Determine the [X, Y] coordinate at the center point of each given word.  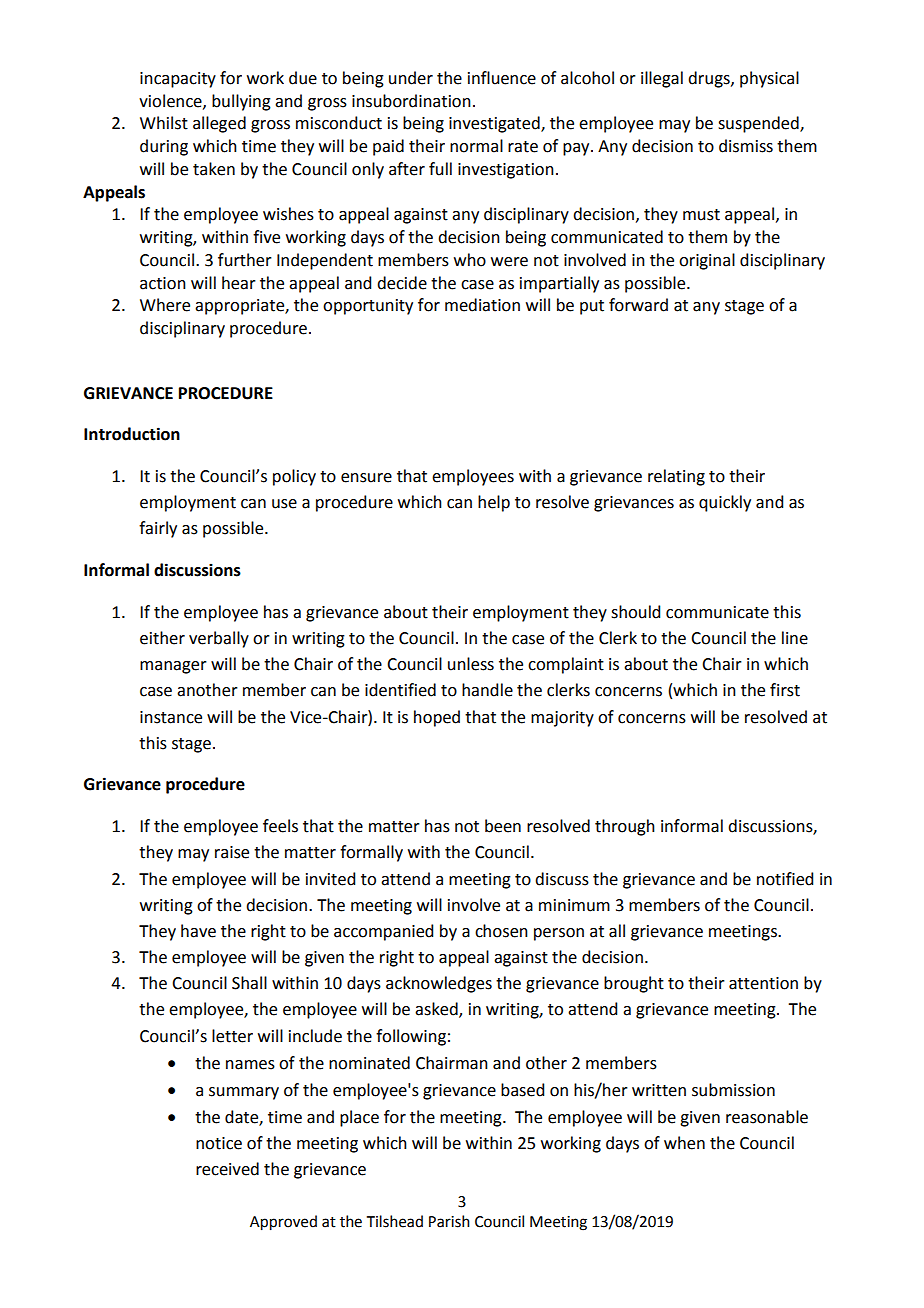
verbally [219, 639]
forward [638, 305]
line [795, 638]
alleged [219, 124]
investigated [495, 124]
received [227, 1169]
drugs [710, 79]
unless [471, 664]
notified [785, 879]
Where [165, 305]
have [198, 931]
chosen [501, 931]
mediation [482, 305]
